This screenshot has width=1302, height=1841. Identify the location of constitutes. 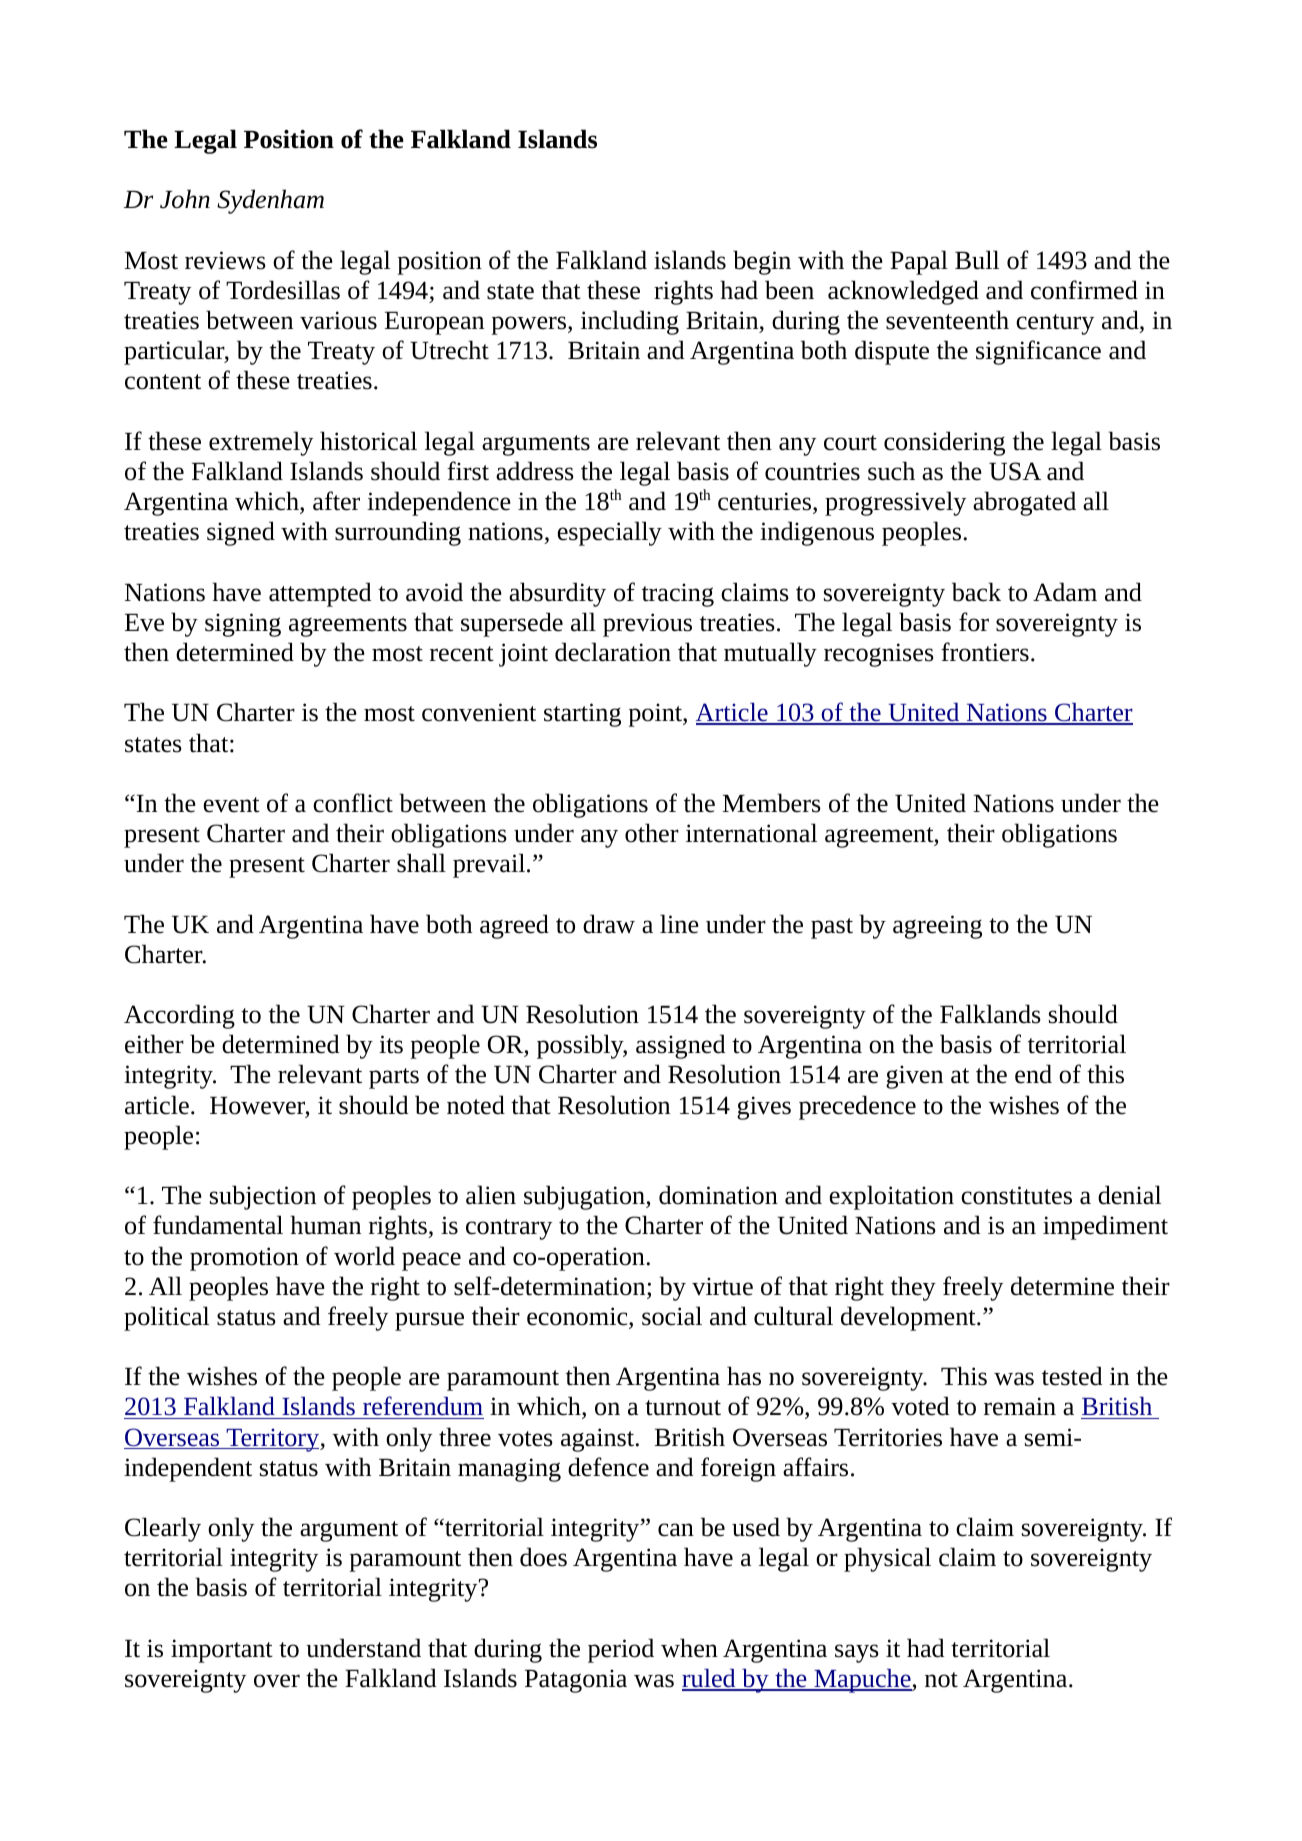
(1016, 1195).
